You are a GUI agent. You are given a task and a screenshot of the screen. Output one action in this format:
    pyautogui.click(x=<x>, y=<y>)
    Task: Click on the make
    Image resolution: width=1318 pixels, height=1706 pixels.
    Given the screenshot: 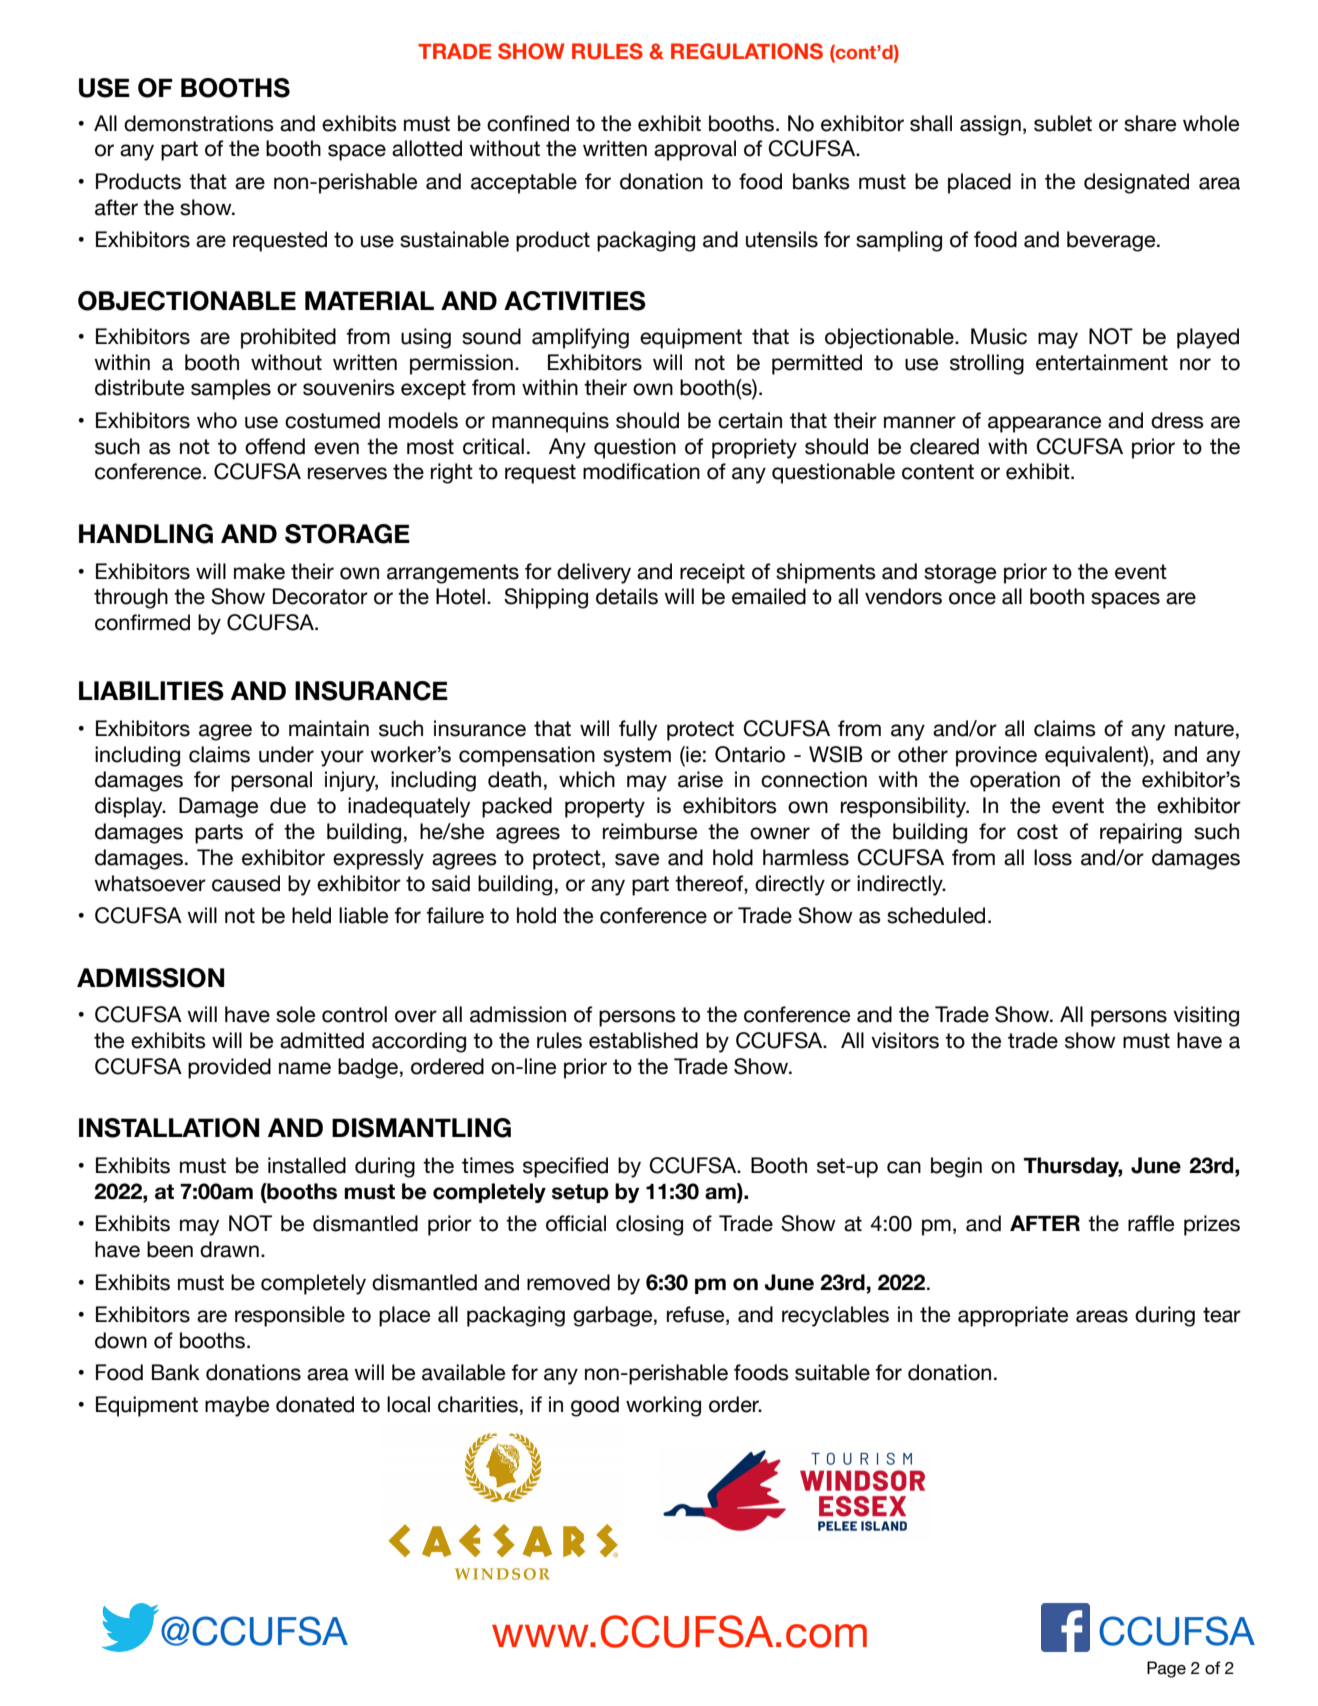 What is the action you would take?
    pyautogui.click(x=259, y=571)
